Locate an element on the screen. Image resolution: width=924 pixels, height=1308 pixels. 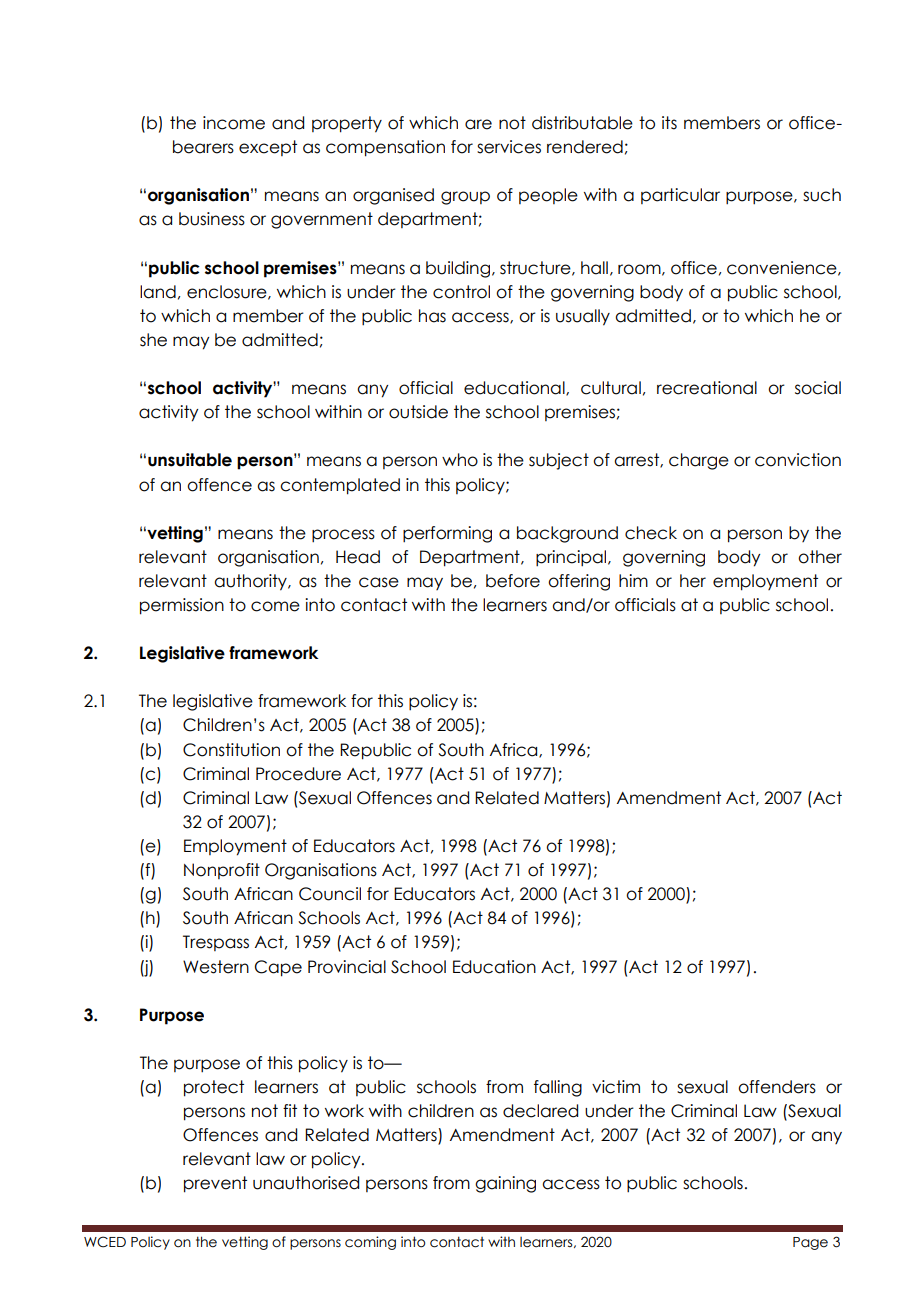
services is located at coordinates (509, 147).
